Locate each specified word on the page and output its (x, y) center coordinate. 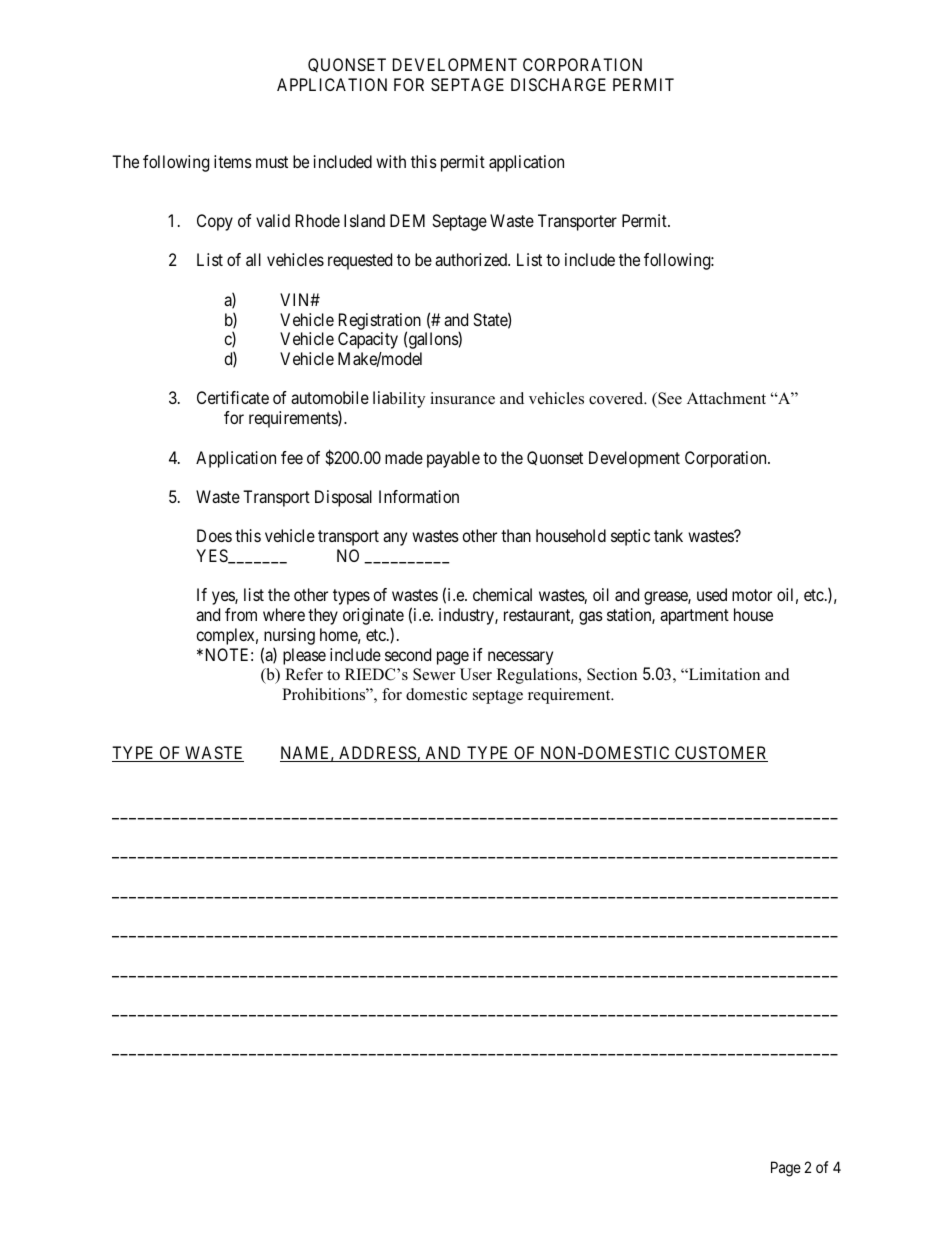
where (284, 614)
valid (273, 220)
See (669, 400)
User (476, 674)
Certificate (233, 397)
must (272, 162)
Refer (304, 674)
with (391, 161)
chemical (502, 594)
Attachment (726, 398)
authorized (472, 259)
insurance (462, 398)
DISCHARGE (558, 84)
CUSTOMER (720, 754)
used (712, 594)
